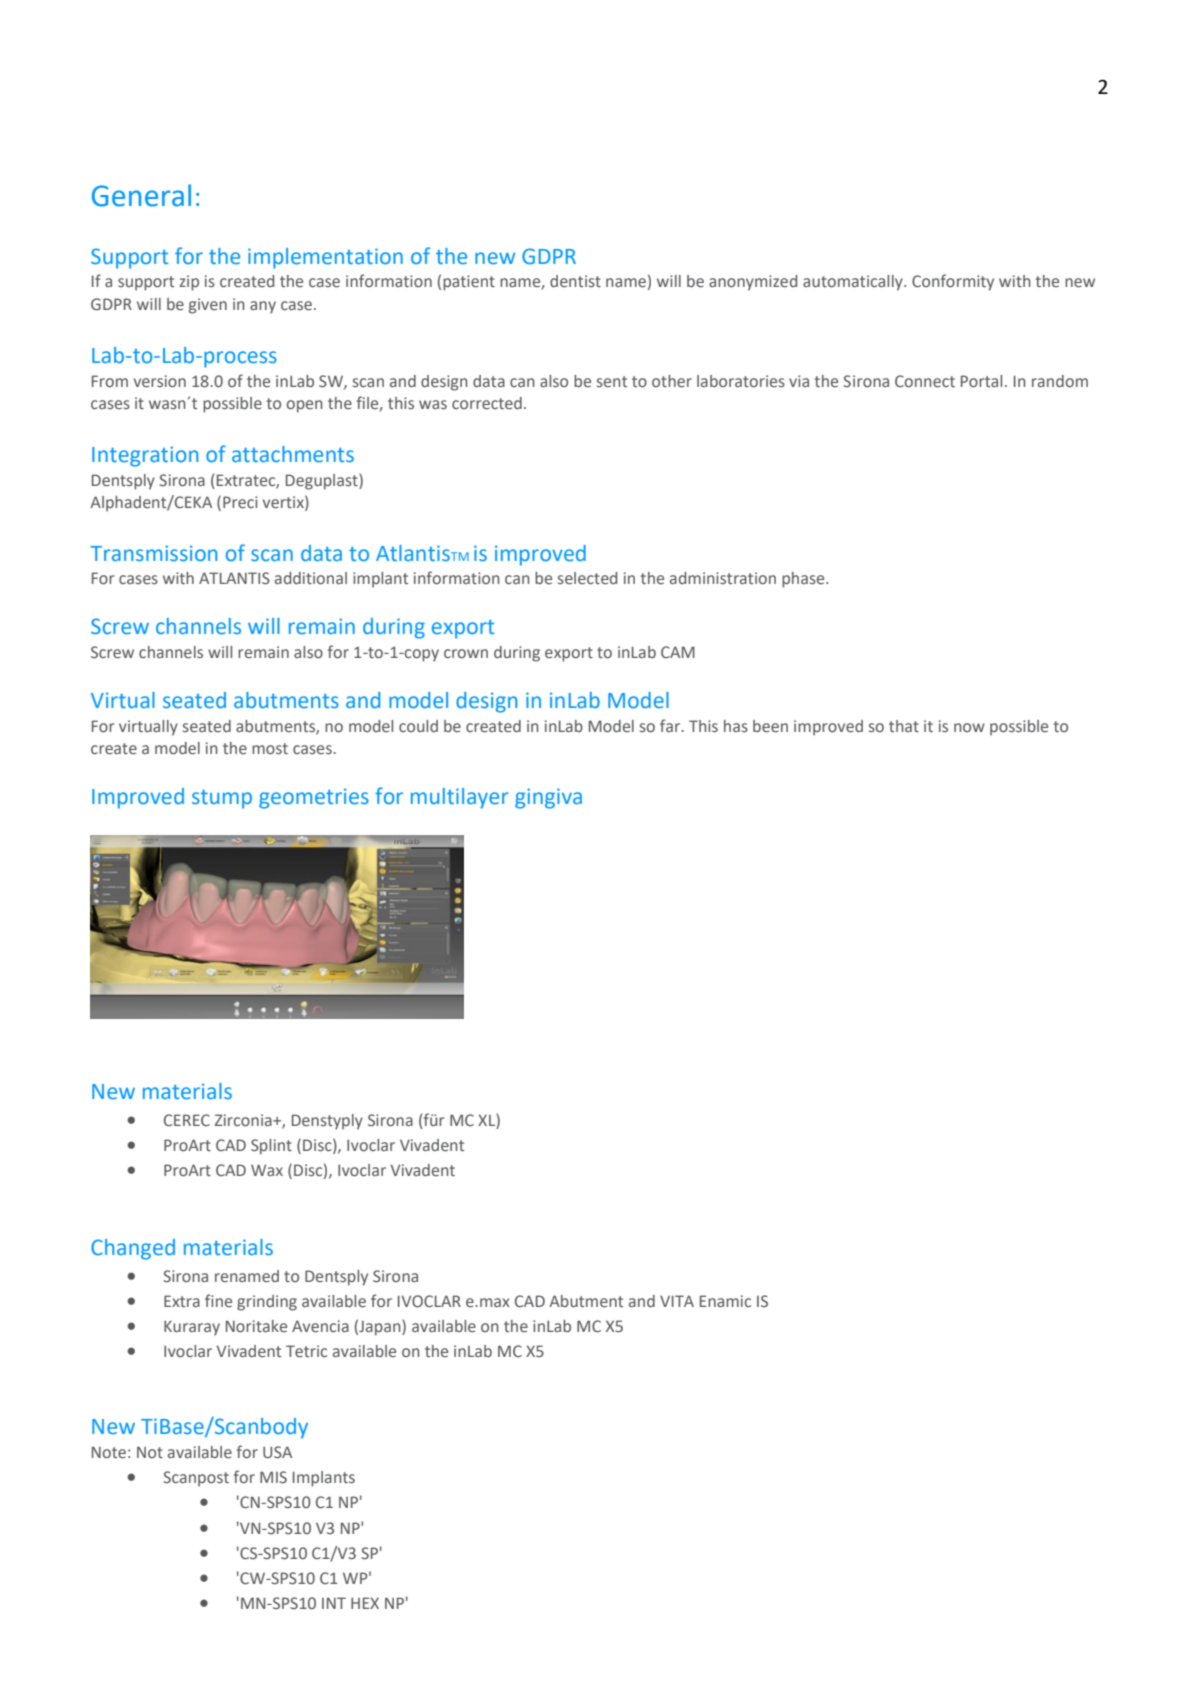  I want to click on HEX, so click(365, 1603).
